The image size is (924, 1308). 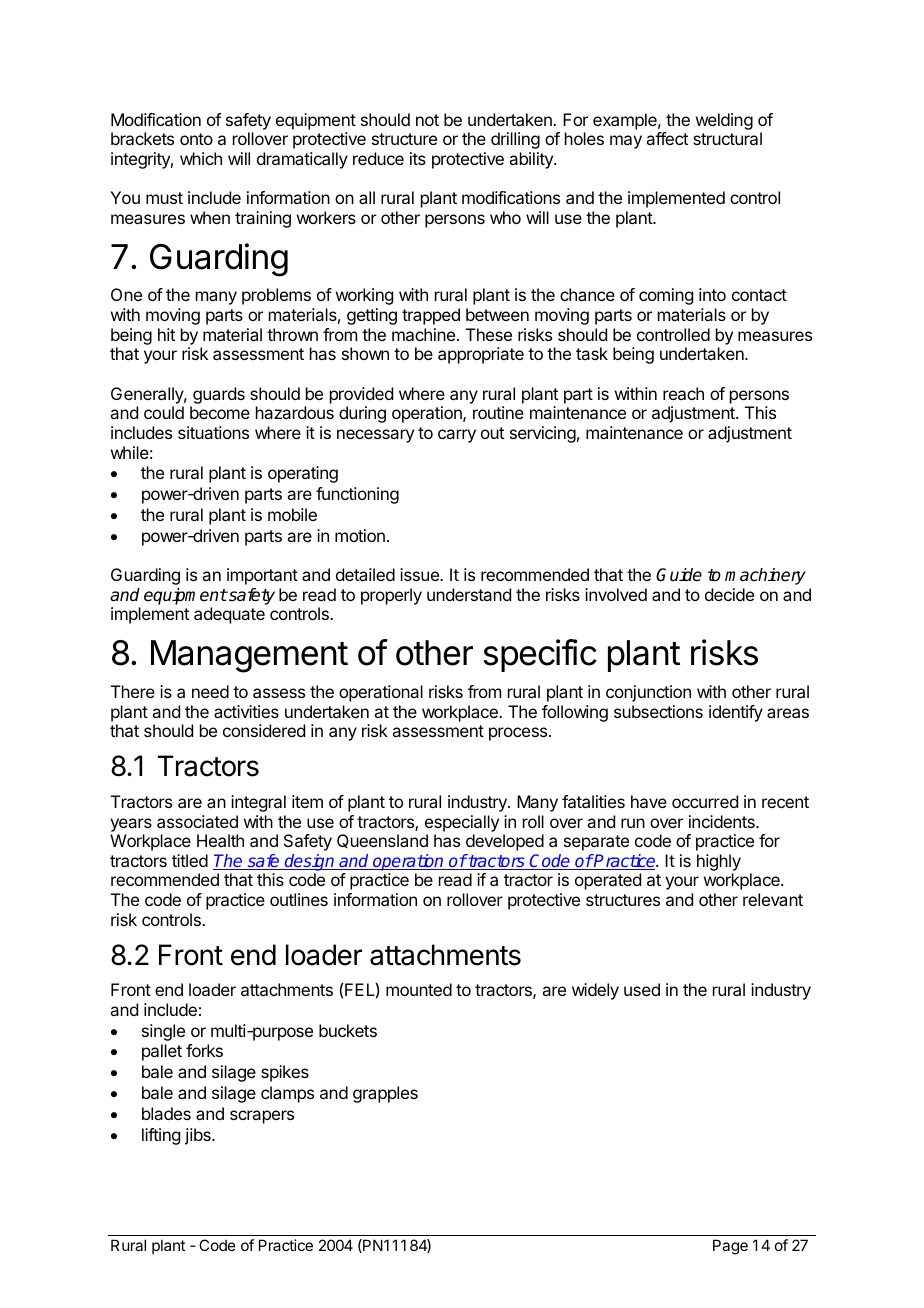 What do you see at coordinates (190, 860) in the page?
I see `titled` at bounding box center [190, 860].
